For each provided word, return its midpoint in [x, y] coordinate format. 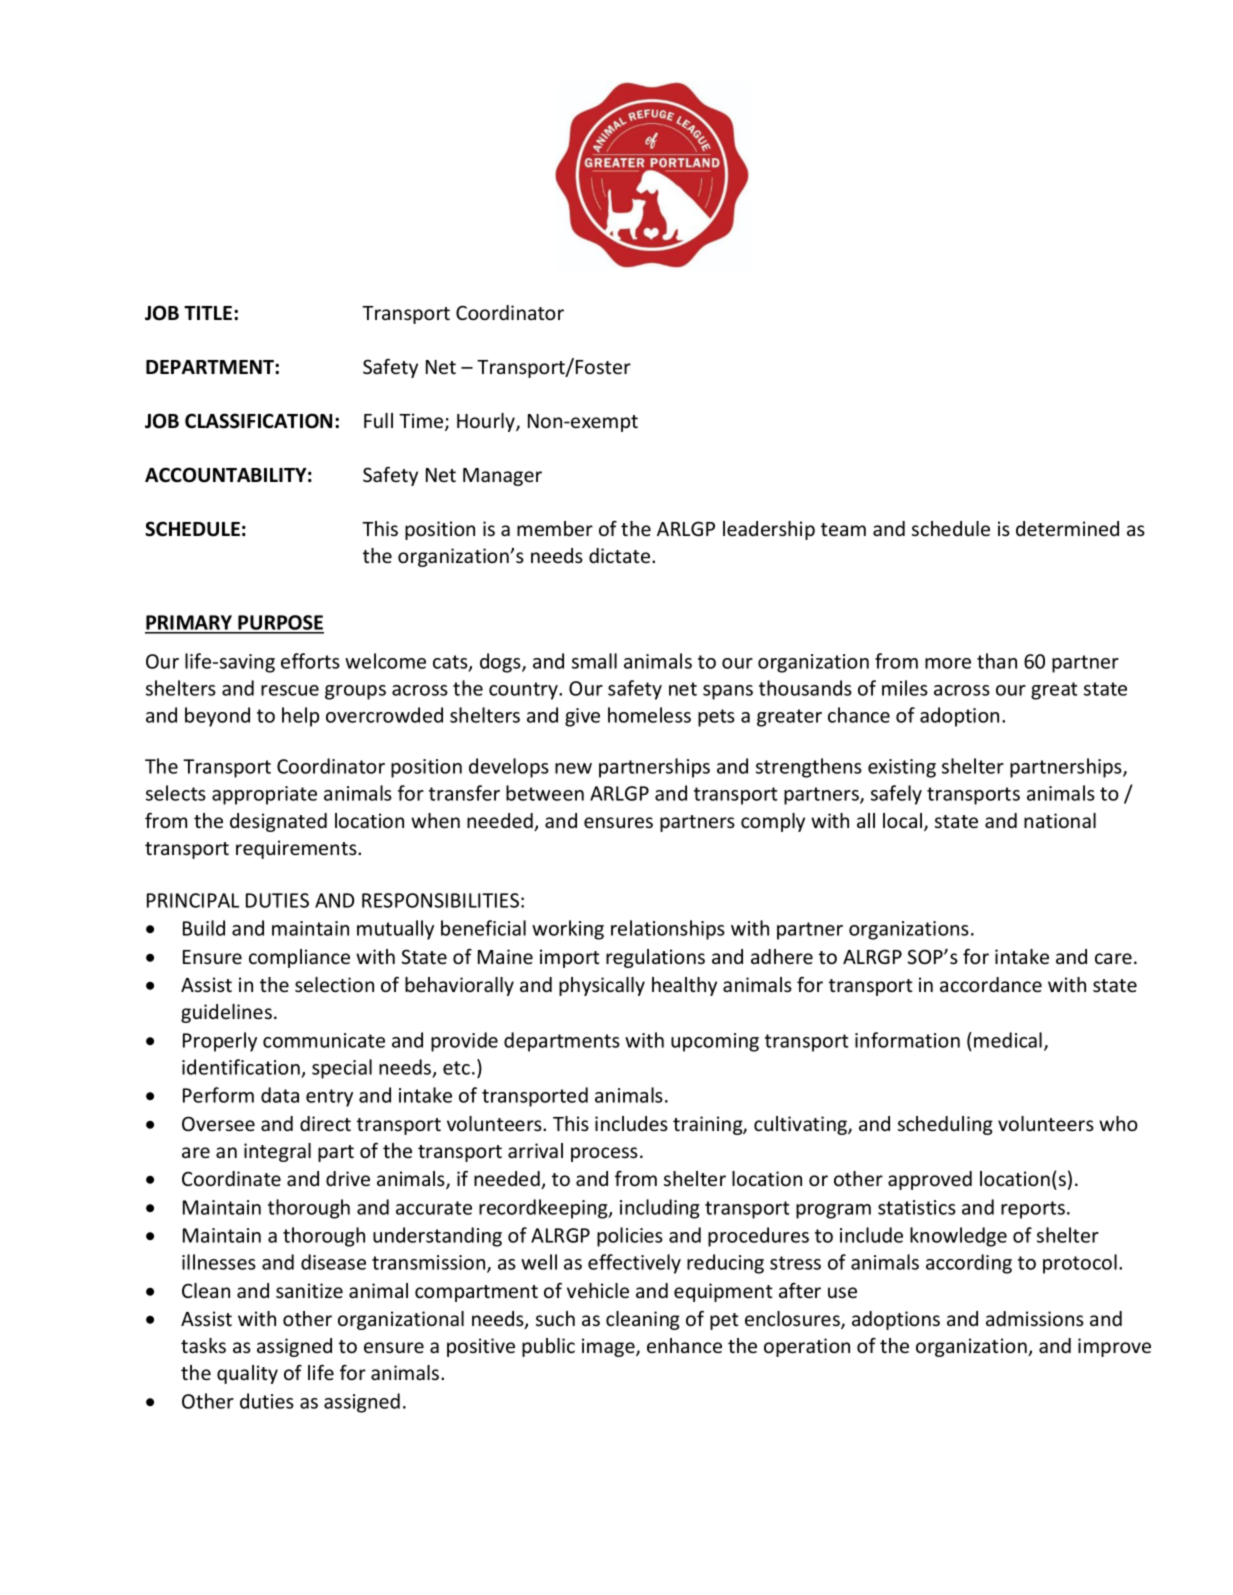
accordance [991, 984]
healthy [684, 986]
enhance [684, 1345]
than [997, 661]
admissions [1035, 1318]
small [594, 661]
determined [1067, 528]
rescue [290, 690]
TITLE [208, 313]
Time [422, 422]
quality [247, 1374]
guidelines [226, 1013]
